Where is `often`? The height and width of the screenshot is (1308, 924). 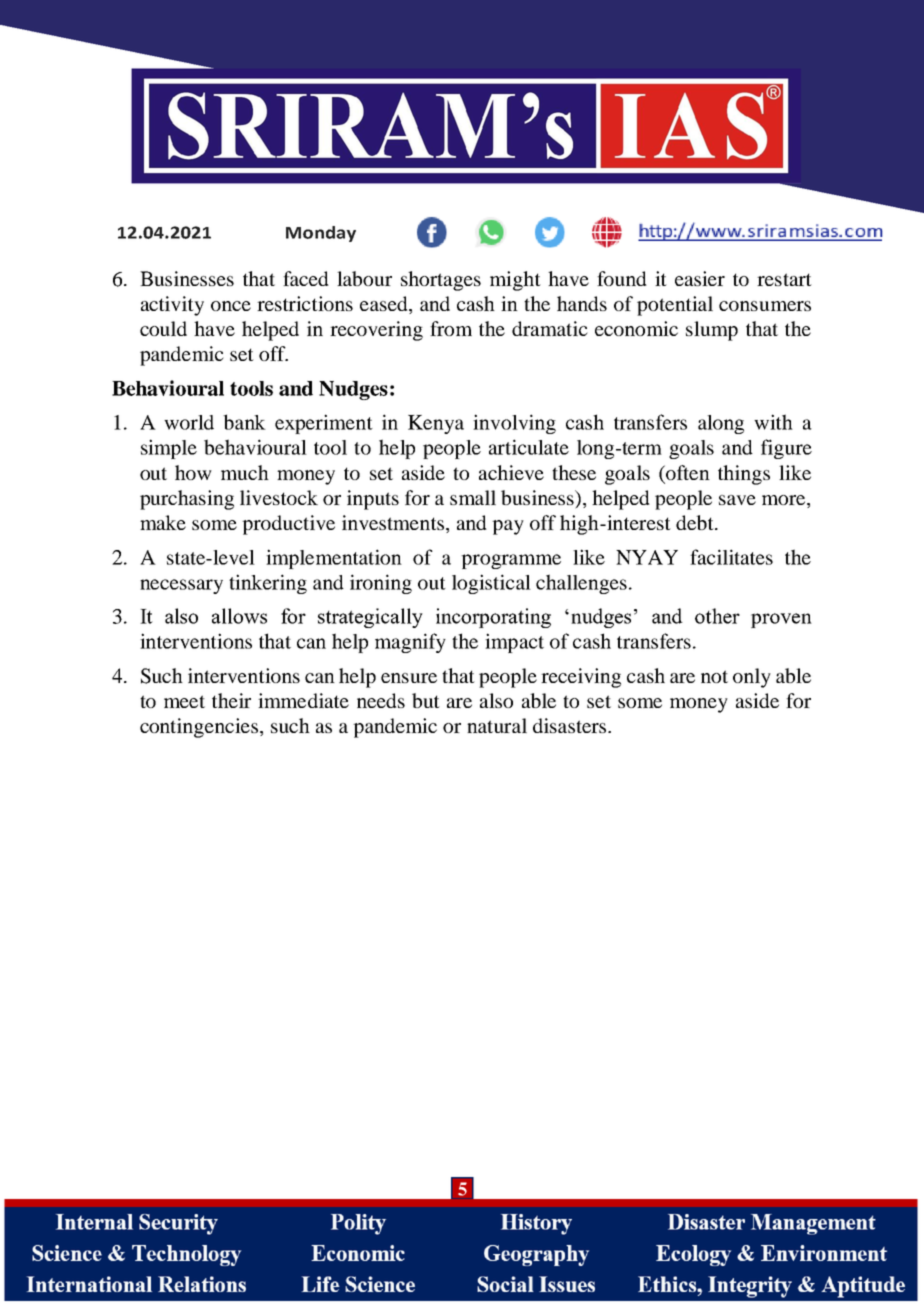 often is located at coordinates (687, 474).
